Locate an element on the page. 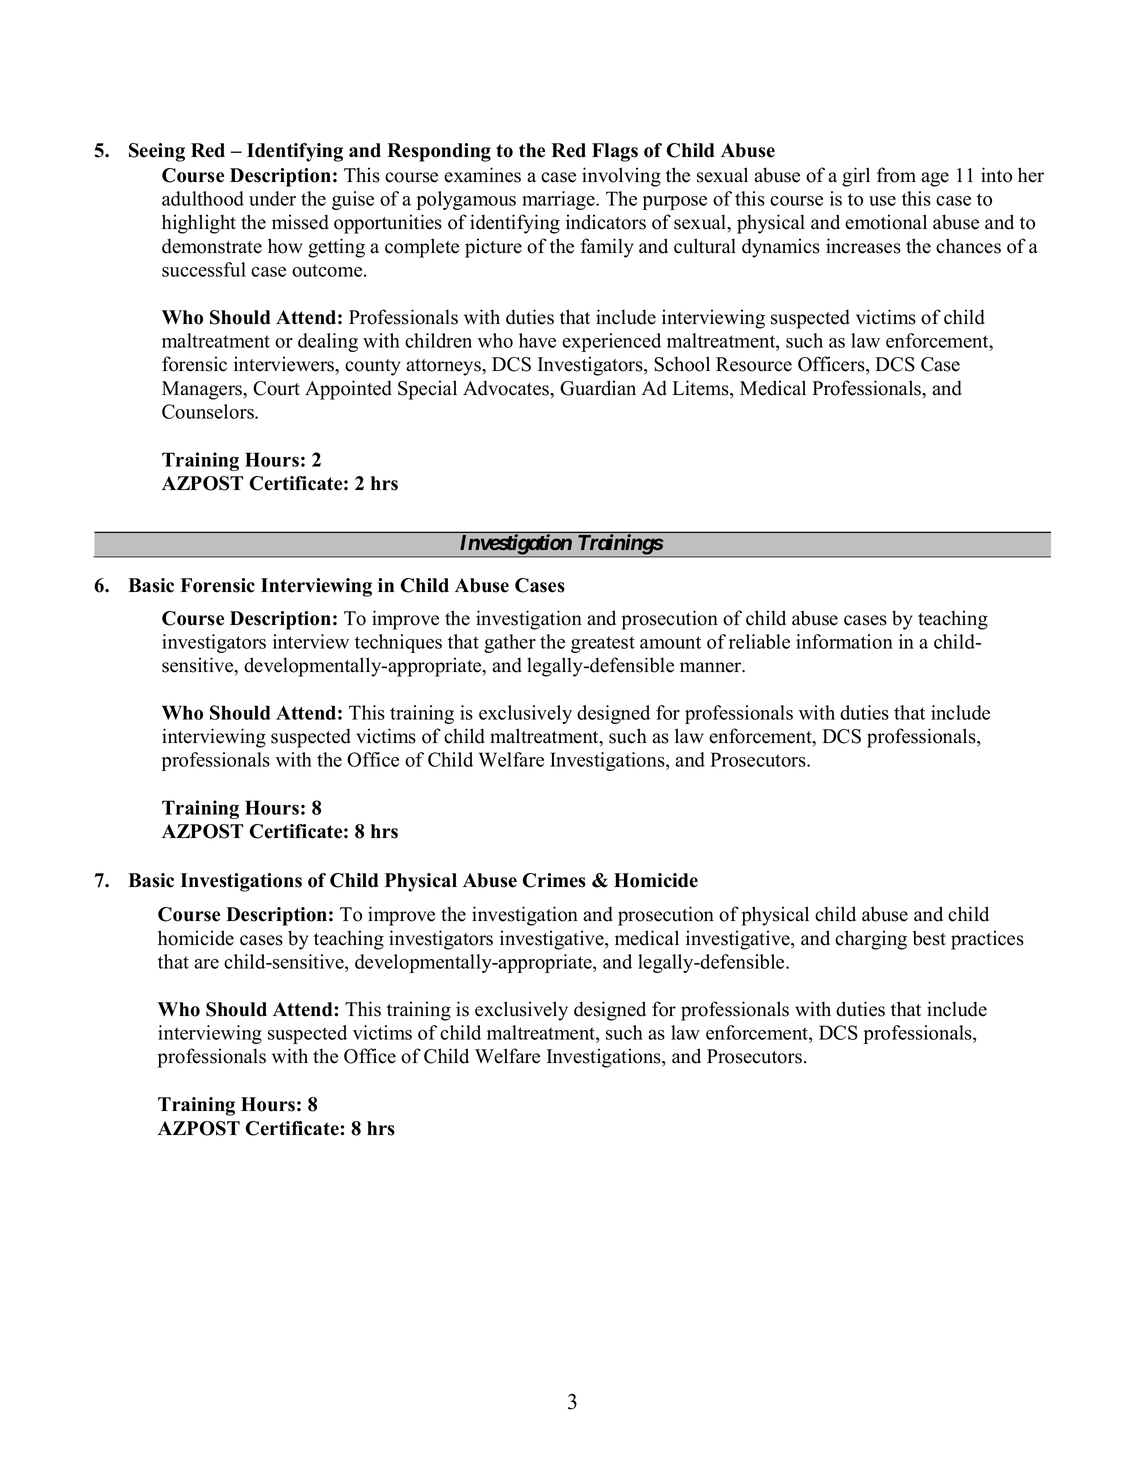 The width and height of the document is (1145, 1482). greatest is located at coordinates (603, 644).
